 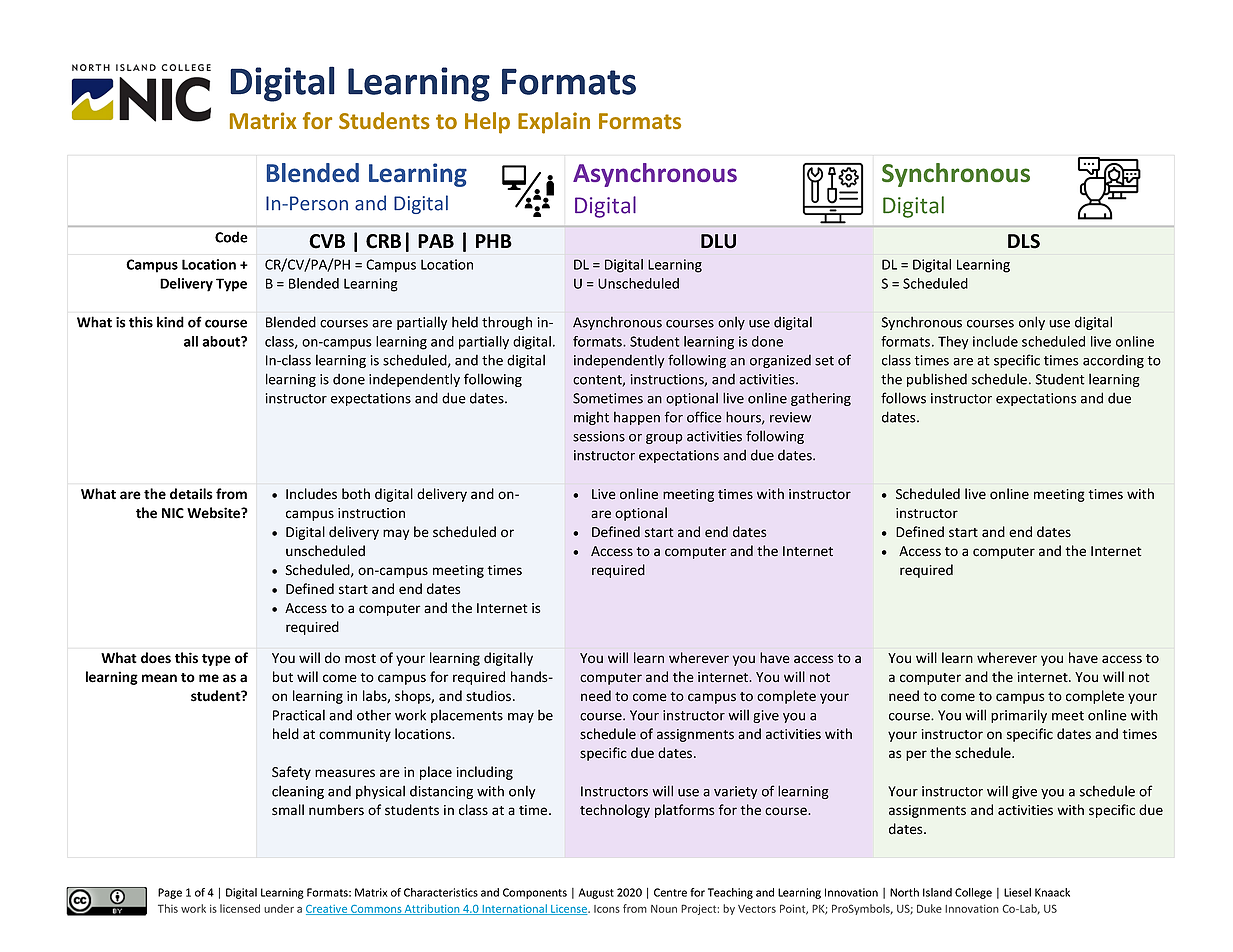 I want to click on kind, so click(x=170, y=322).
